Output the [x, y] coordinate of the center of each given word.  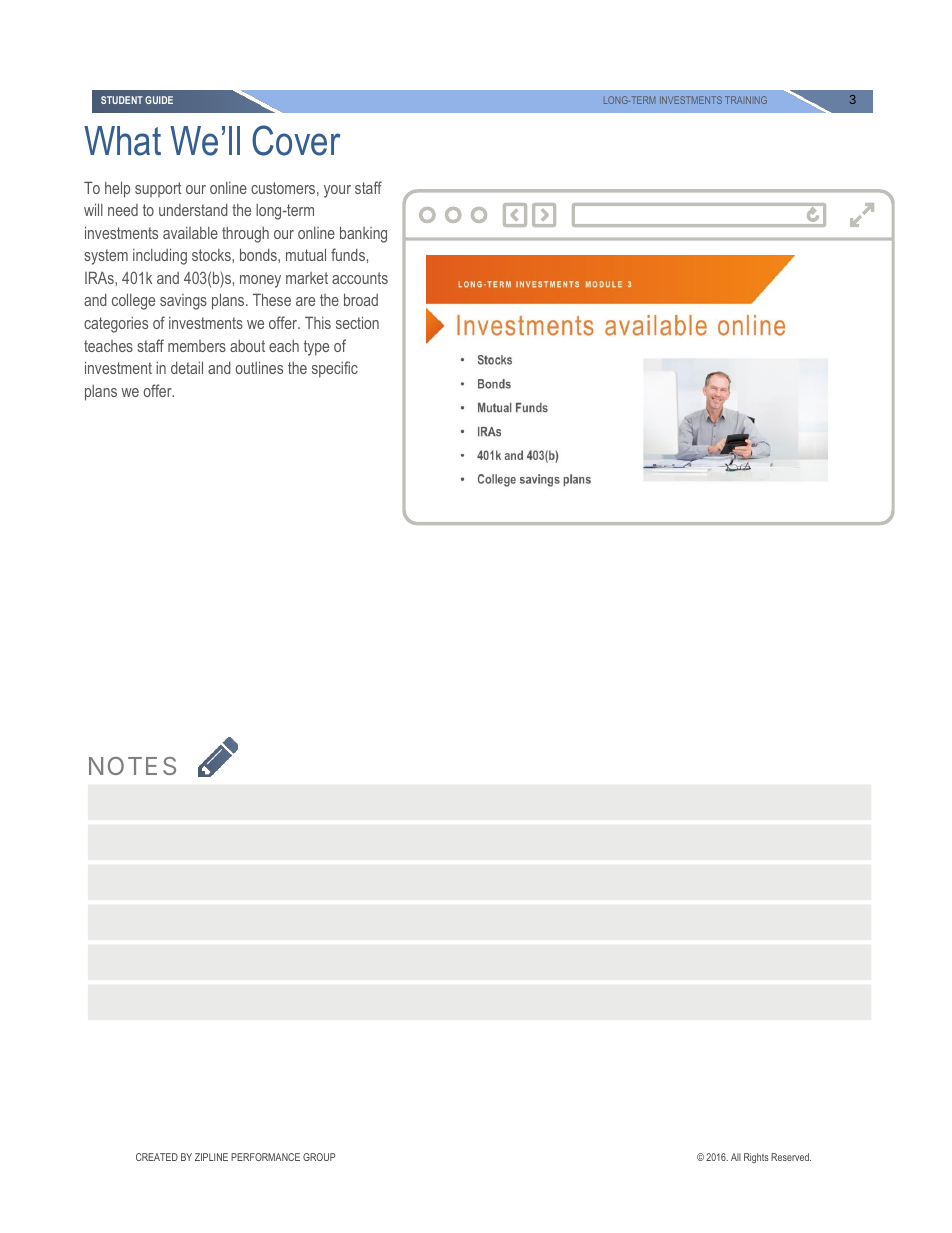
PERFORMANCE [265, 1157]
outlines [259, 367]
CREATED [157, 1157]
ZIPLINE [211, 1157]
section [357, 322]
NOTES [132, 766]
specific [335, 369]
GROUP [319, 1157]
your [337, 191]
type [316, 348]
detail [187, 367]
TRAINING [746, 100]
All [736, 1157]
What [122, 141]
